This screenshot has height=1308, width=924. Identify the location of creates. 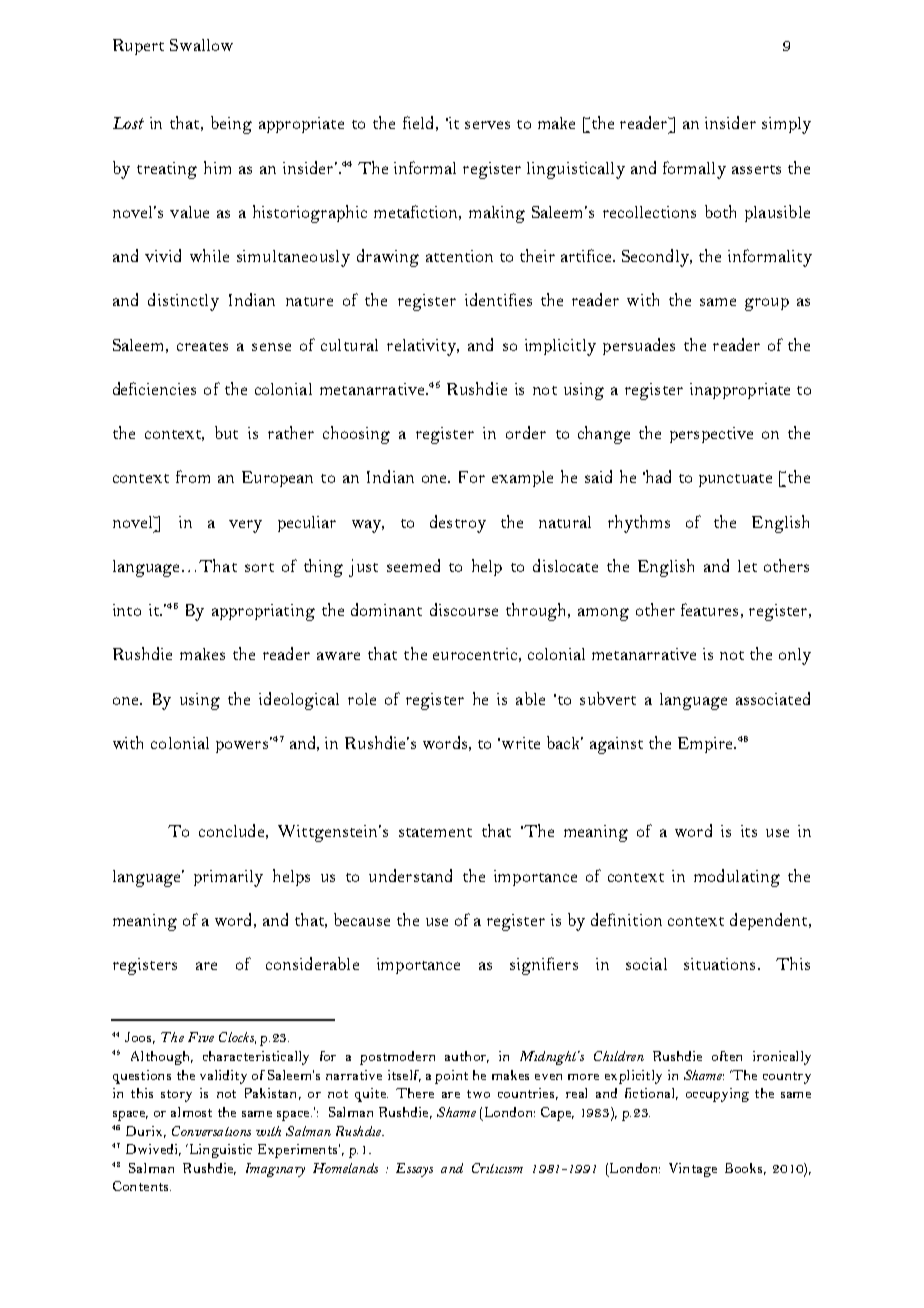
(202, 346).
